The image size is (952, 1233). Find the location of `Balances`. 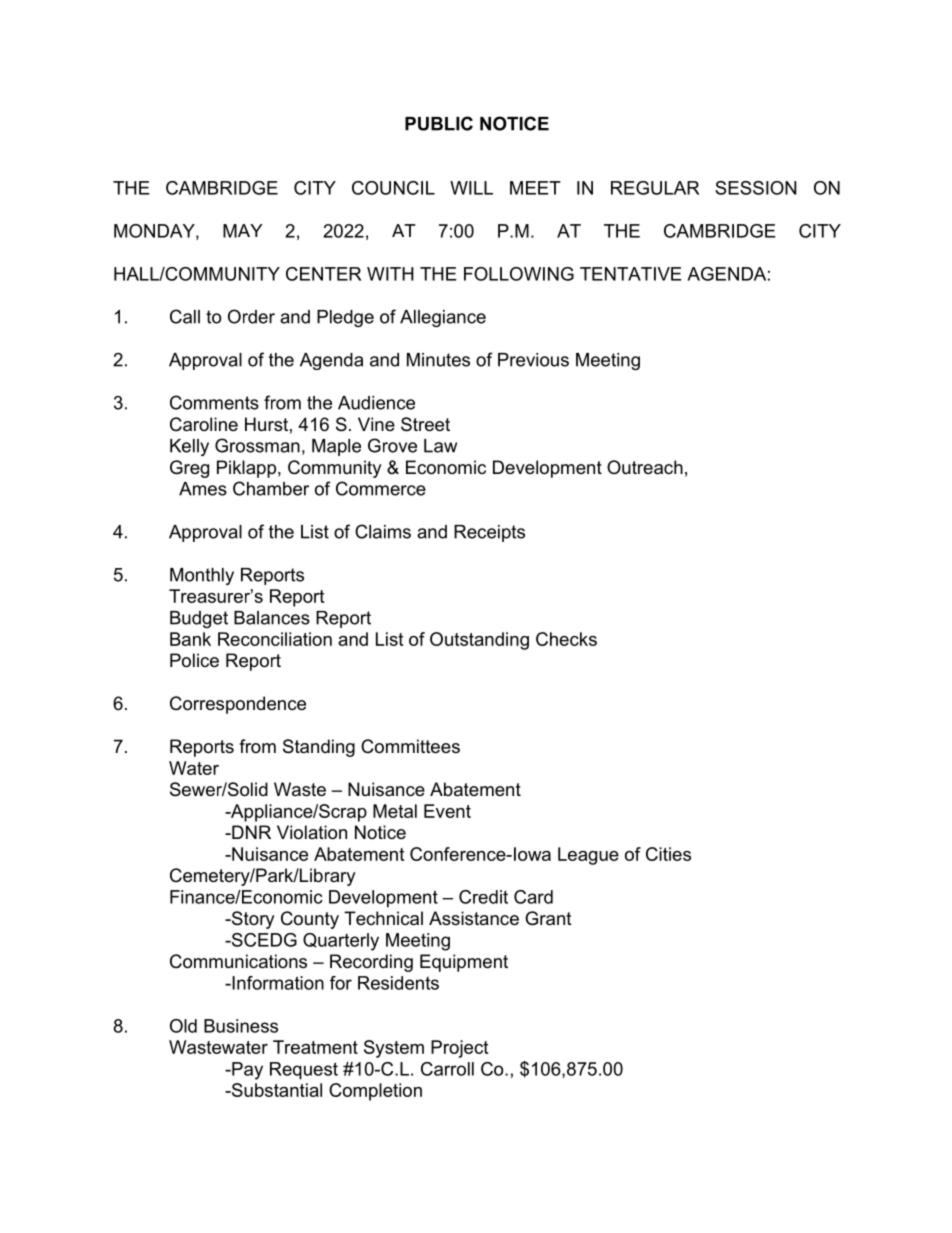

Balances is located at coordinates (272, 618).
